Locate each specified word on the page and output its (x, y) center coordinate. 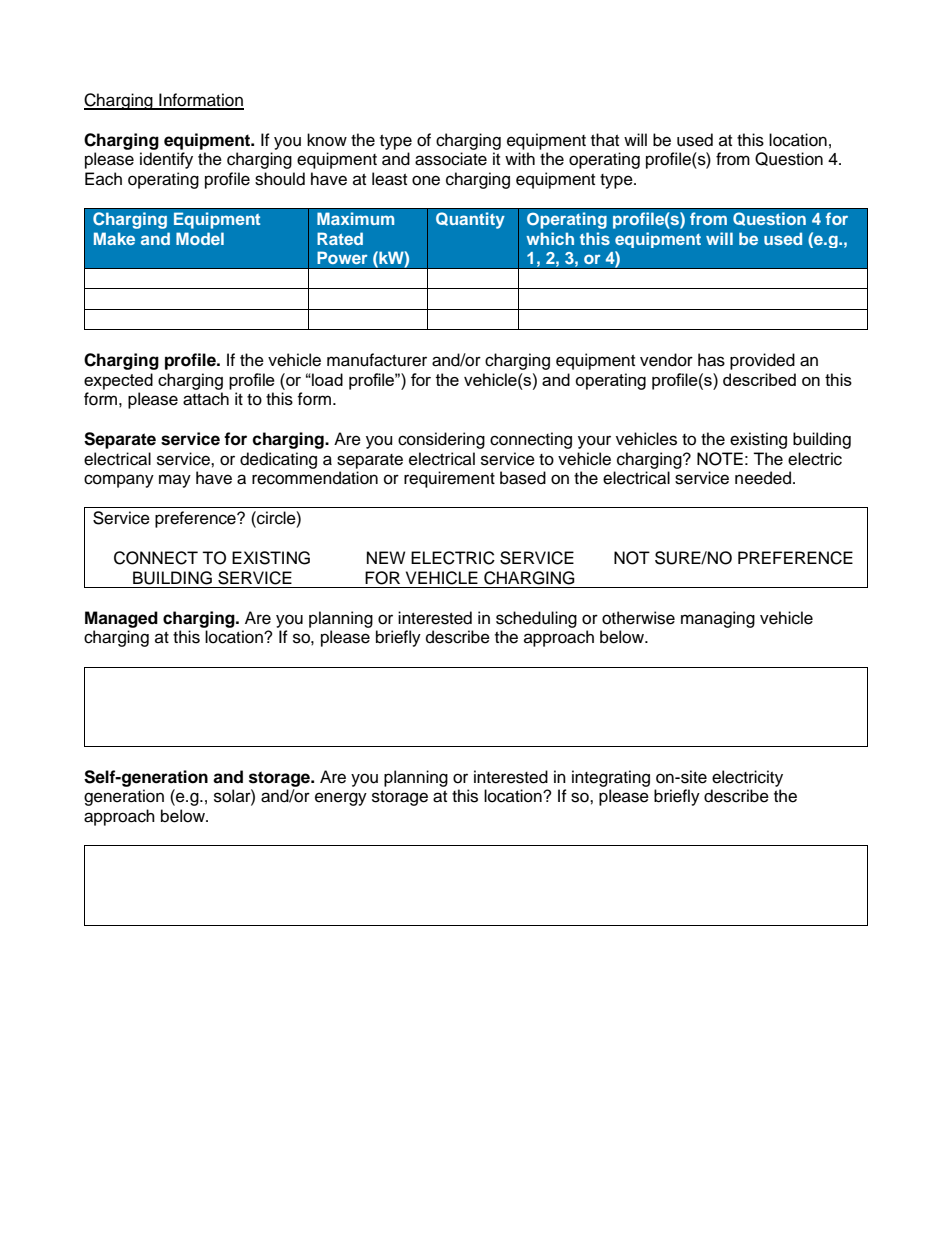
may (175, 481)
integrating (611, 778)
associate (451, 159)
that (605, 139)
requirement (449, 479)
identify (166, 160)
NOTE (720, 459)
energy (341, 799)
